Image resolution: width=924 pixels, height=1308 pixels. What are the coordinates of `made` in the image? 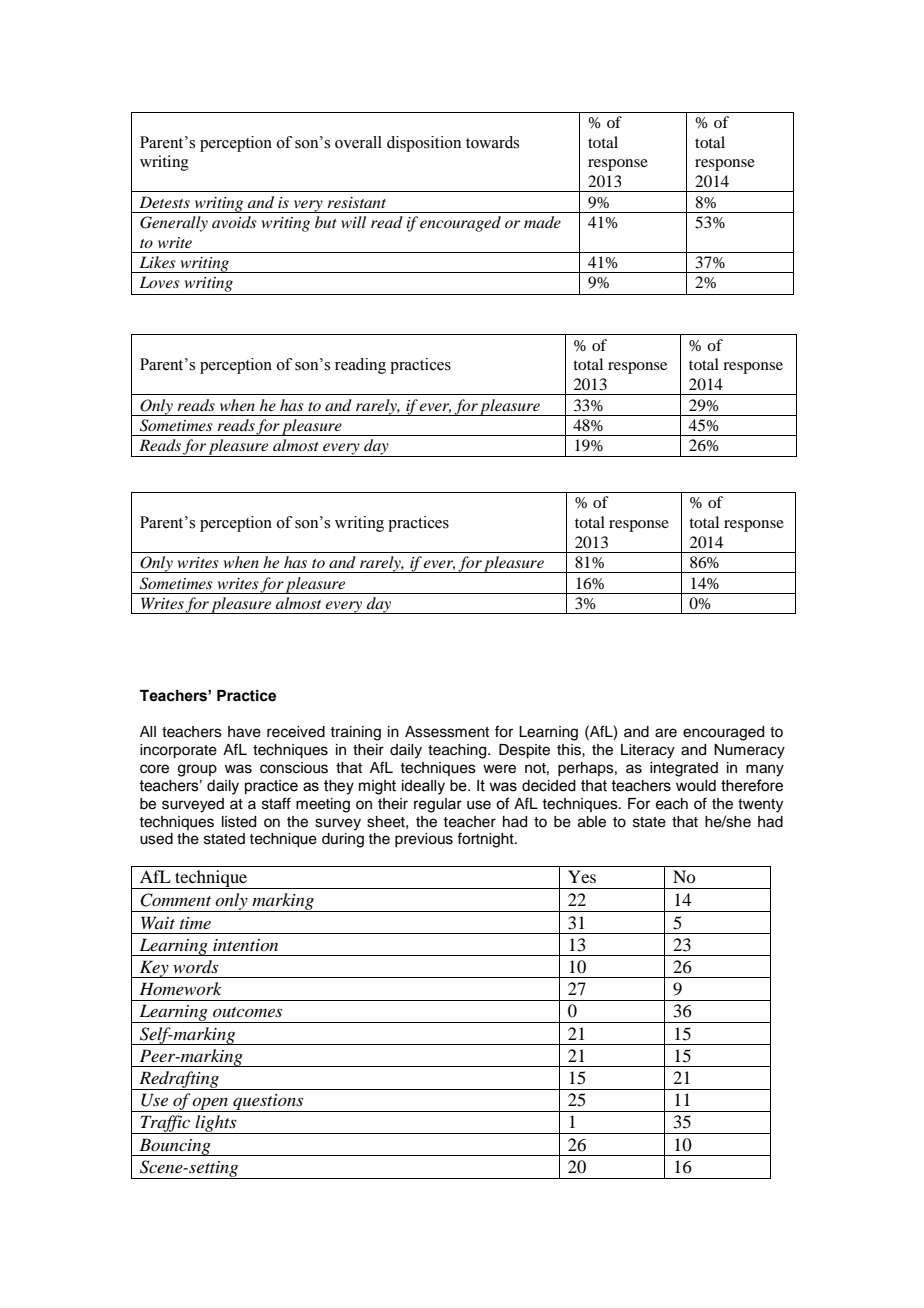 It's located at (542, 222).
